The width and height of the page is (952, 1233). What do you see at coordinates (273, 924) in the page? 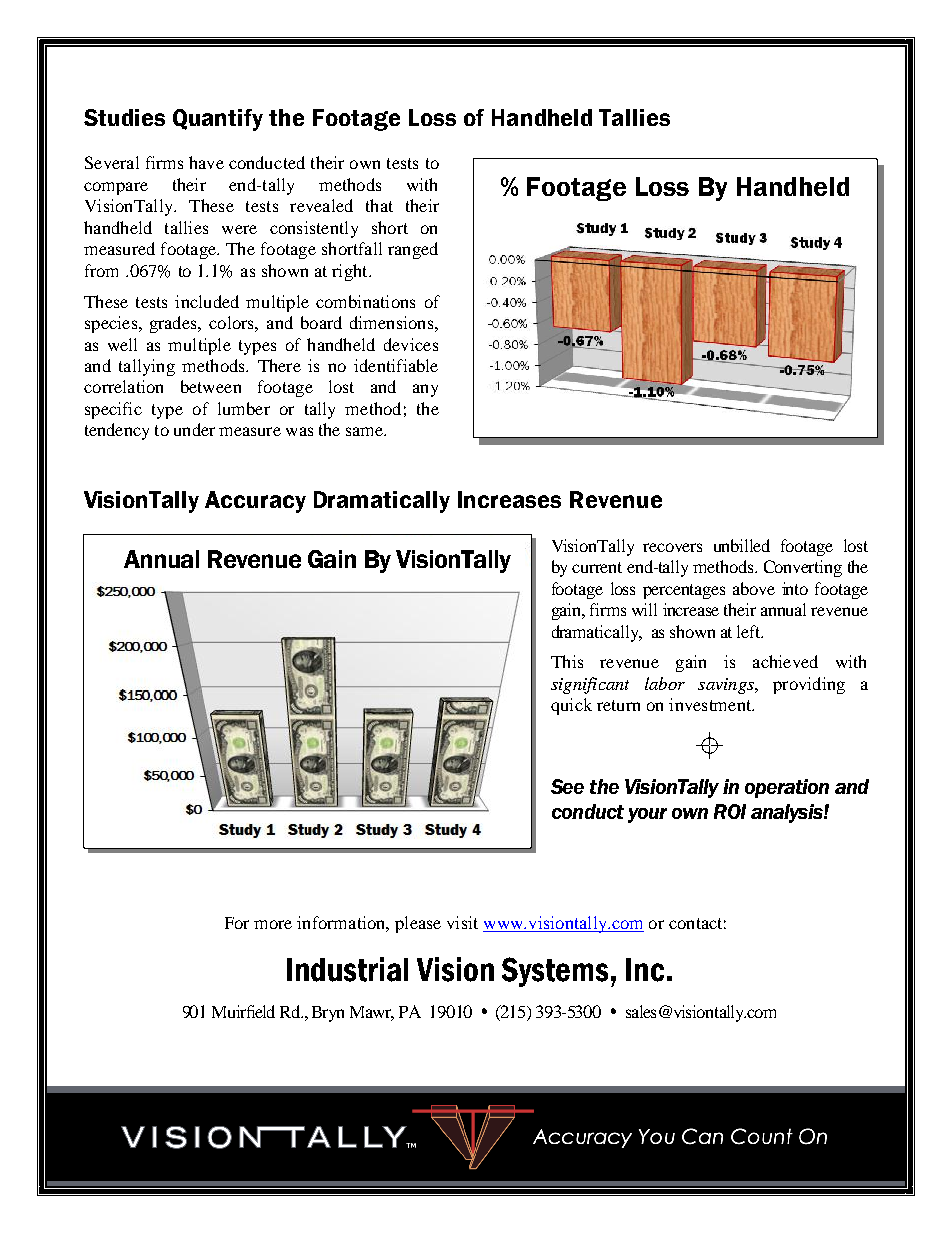
I see `more` at bounding box center [273, 924].
